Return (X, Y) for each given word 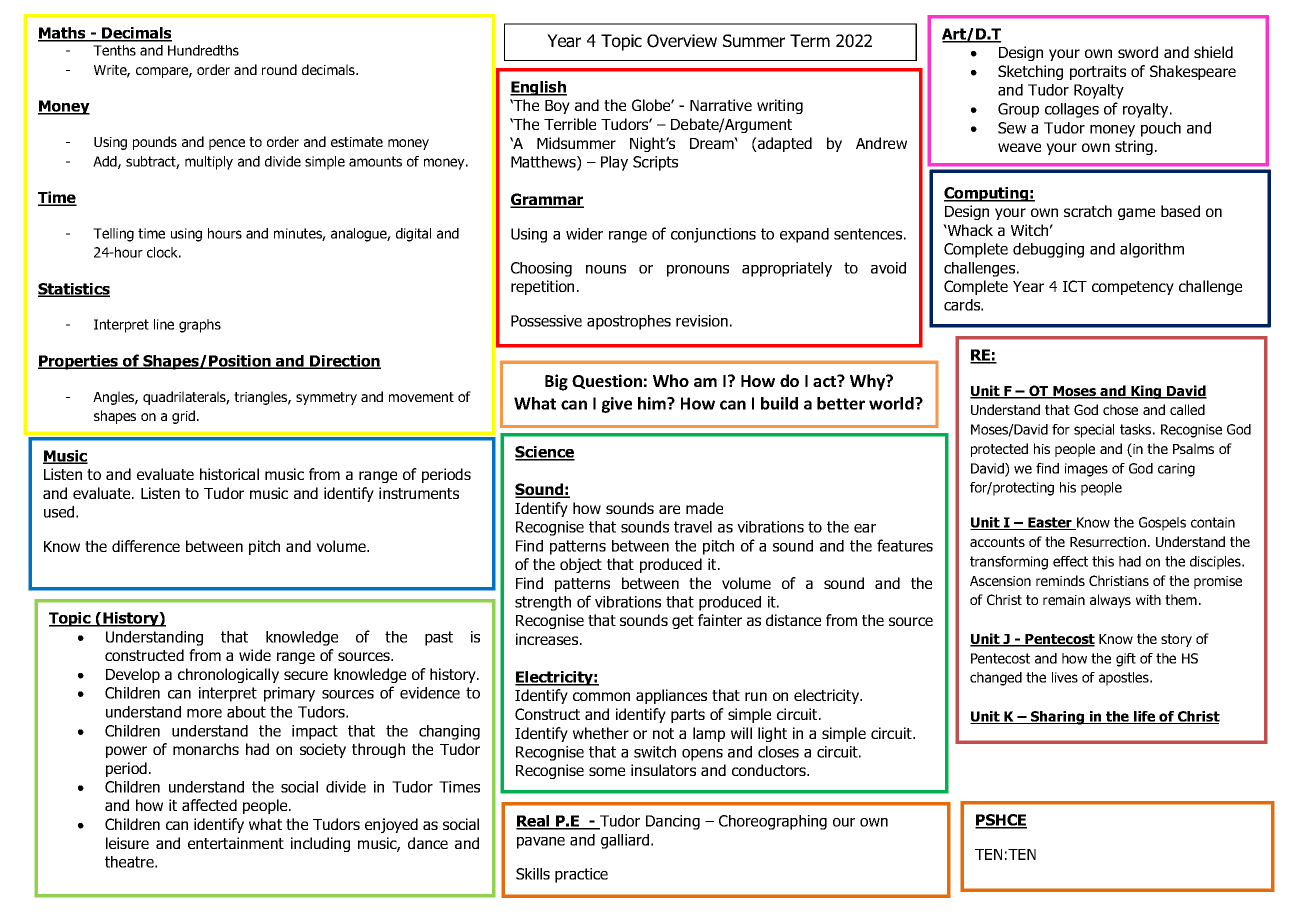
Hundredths (203, 50)
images (1086, 470)
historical (229, 474)
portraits (1098, 72)
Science (545, 453)
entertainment (236, 843)
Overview (682, 41)
